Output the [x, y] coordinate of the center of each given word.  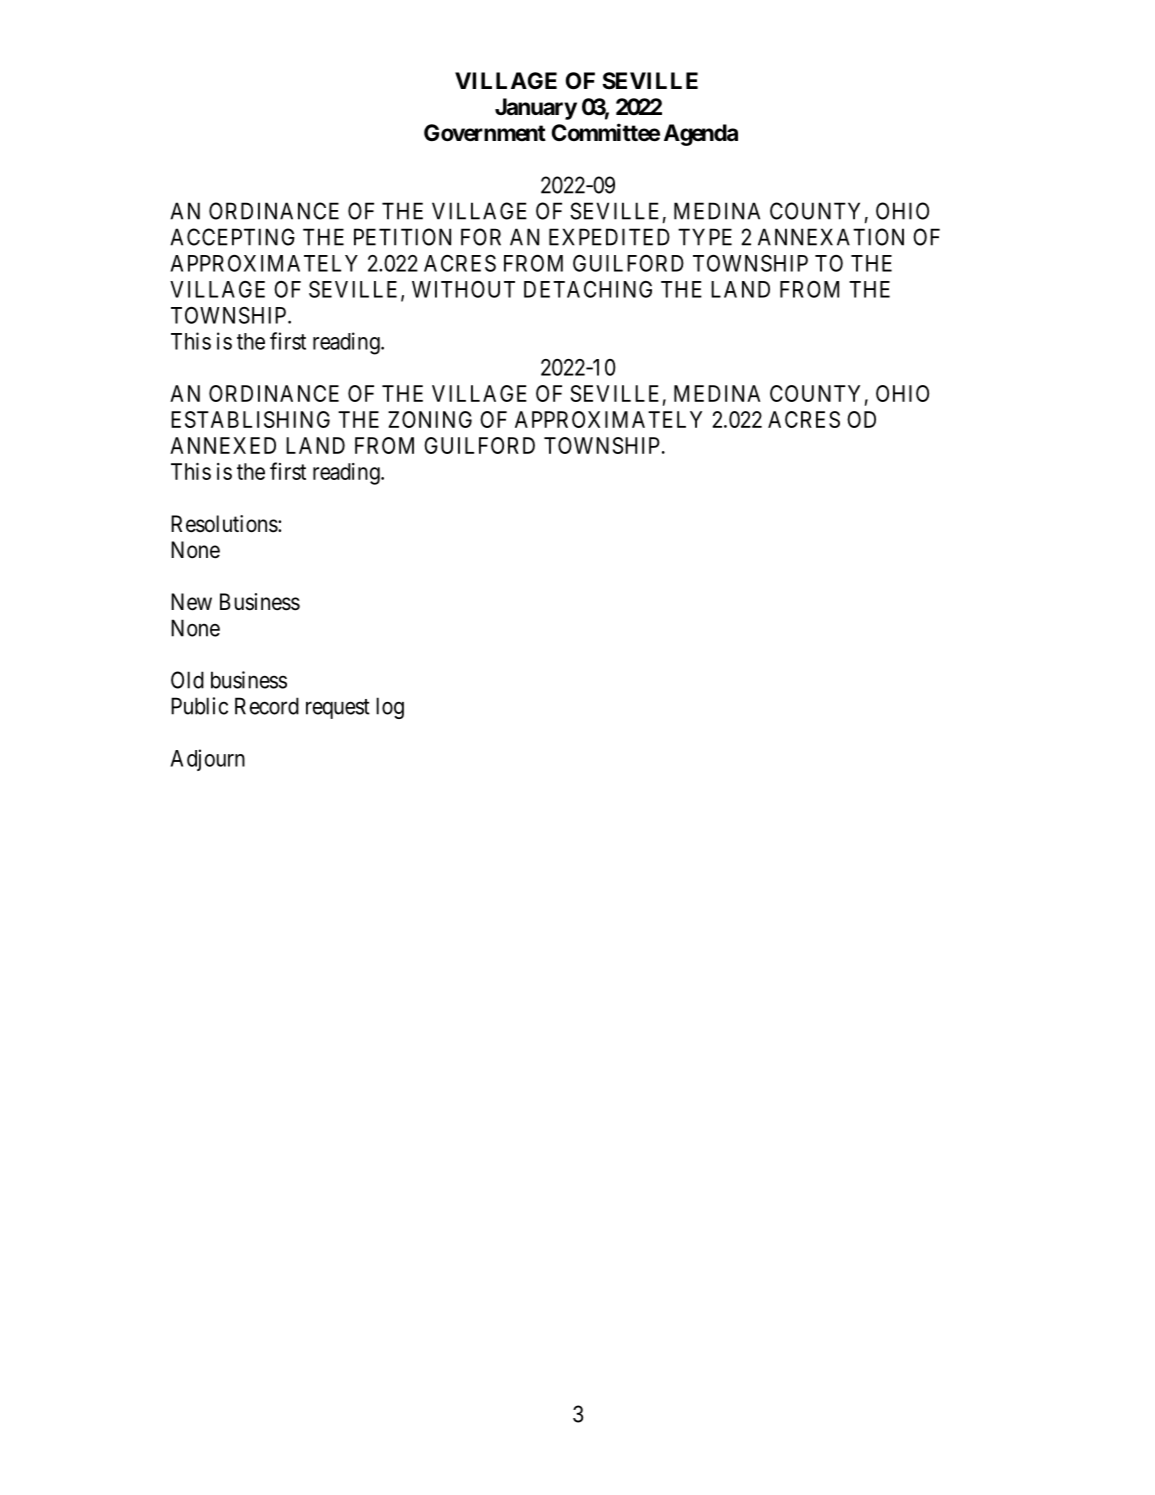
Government [485, 133]
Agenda [701, 135]
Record [267, 706]
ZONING [430, 419]
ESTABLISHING [250, 419]
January [536, 109]
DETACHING [588, 289]
